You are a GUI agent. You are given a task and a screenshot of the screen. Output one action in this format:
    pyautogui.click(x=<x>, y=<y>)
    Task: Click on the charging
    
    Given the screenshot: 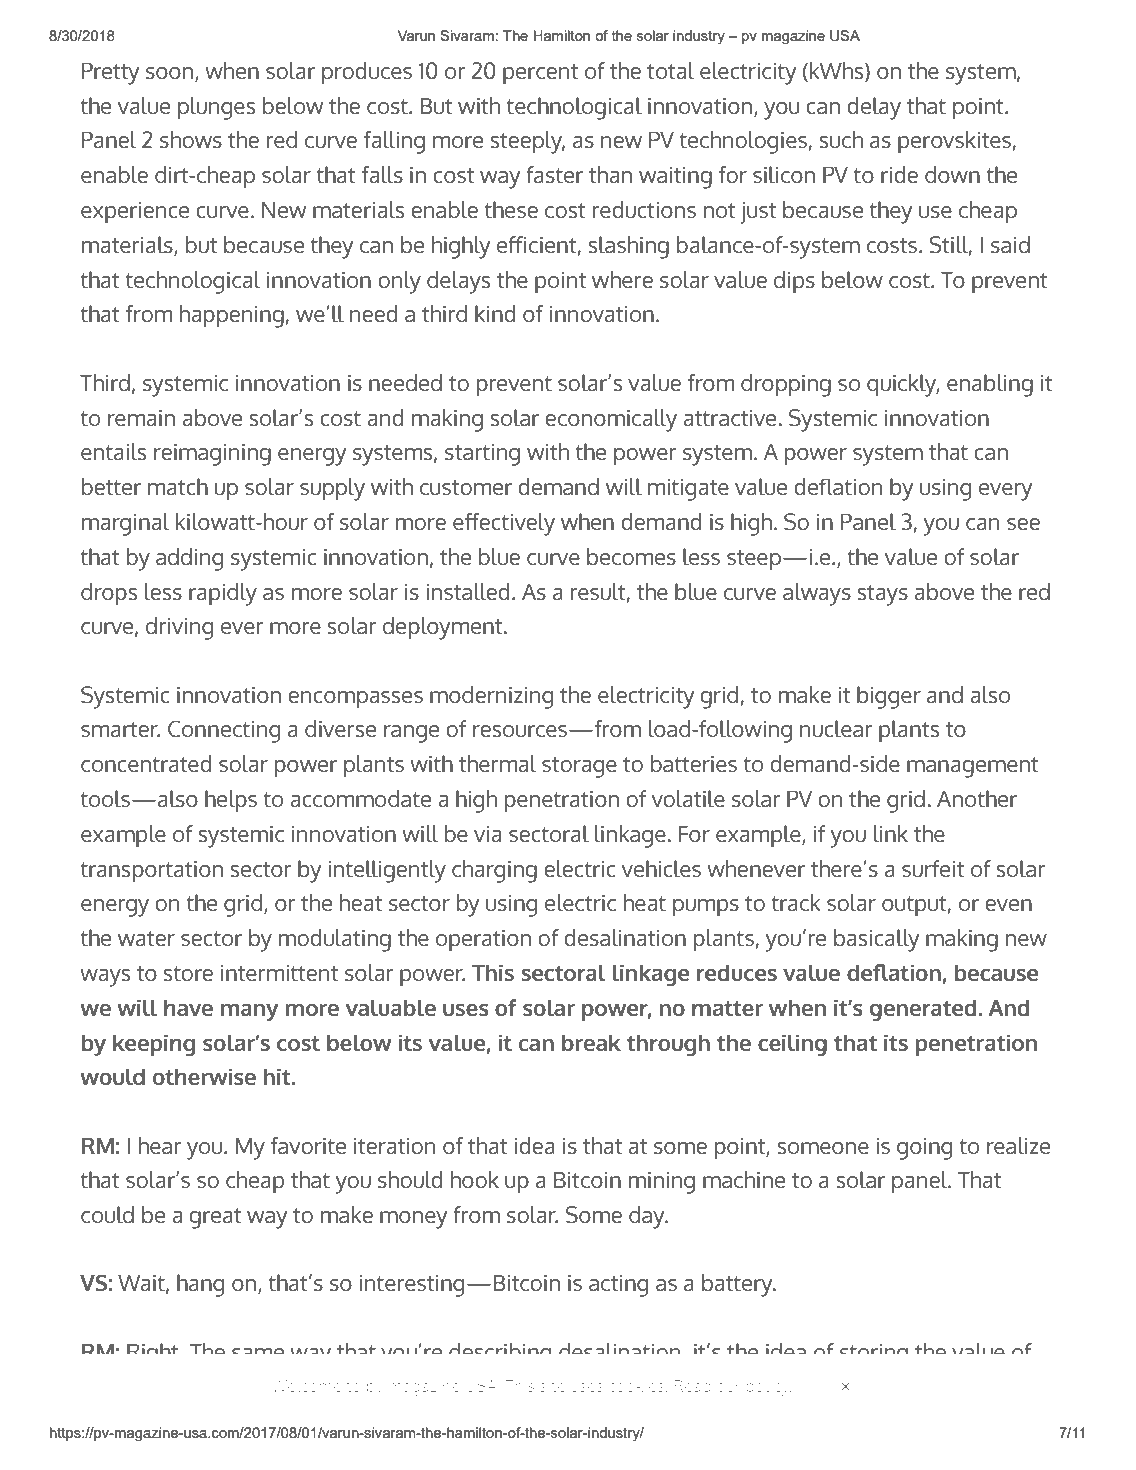 What is the action you would take?
    pyautogui.click(x=494, y=871)
